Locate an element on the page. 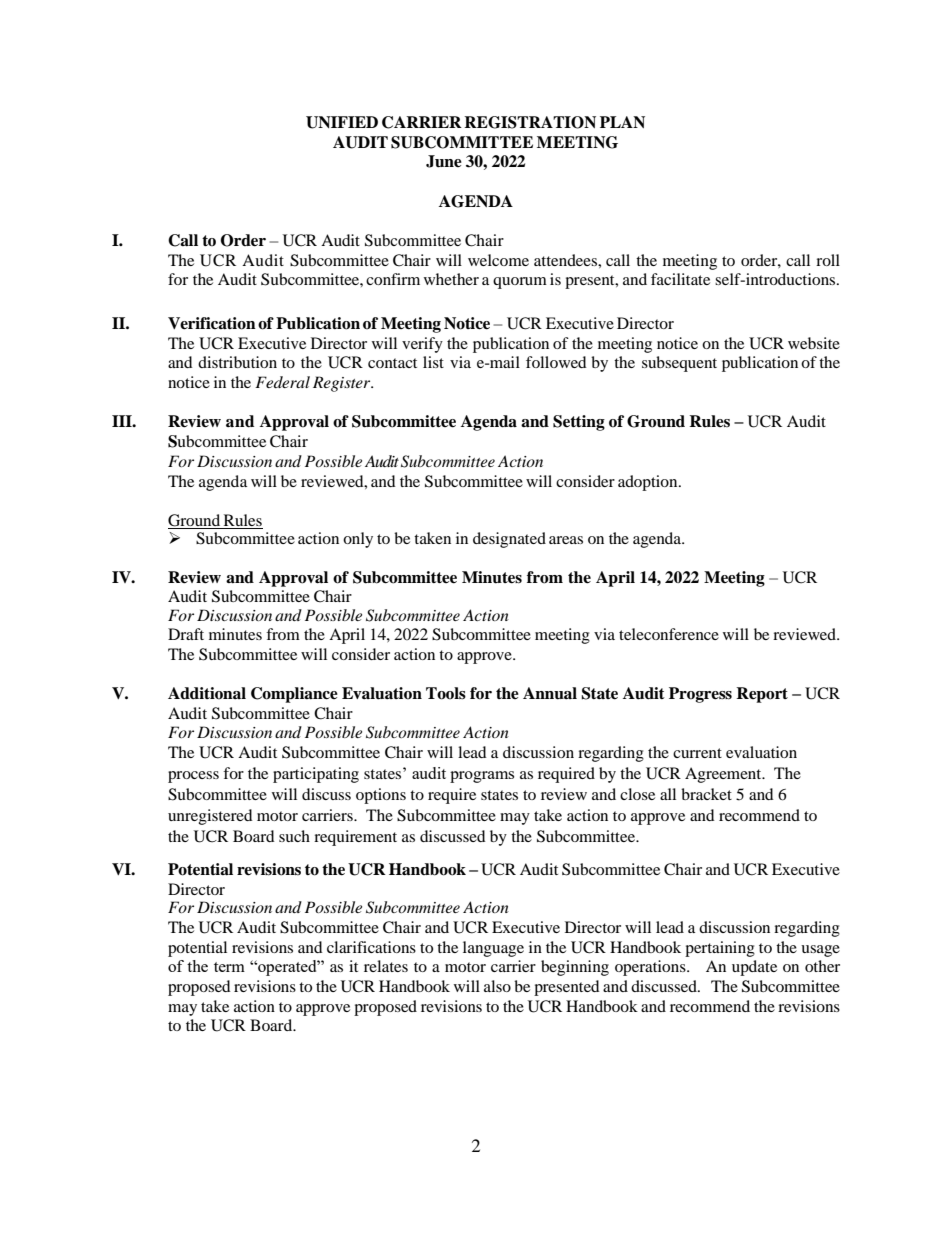  PLAN is located at coordinates (622, 122).
